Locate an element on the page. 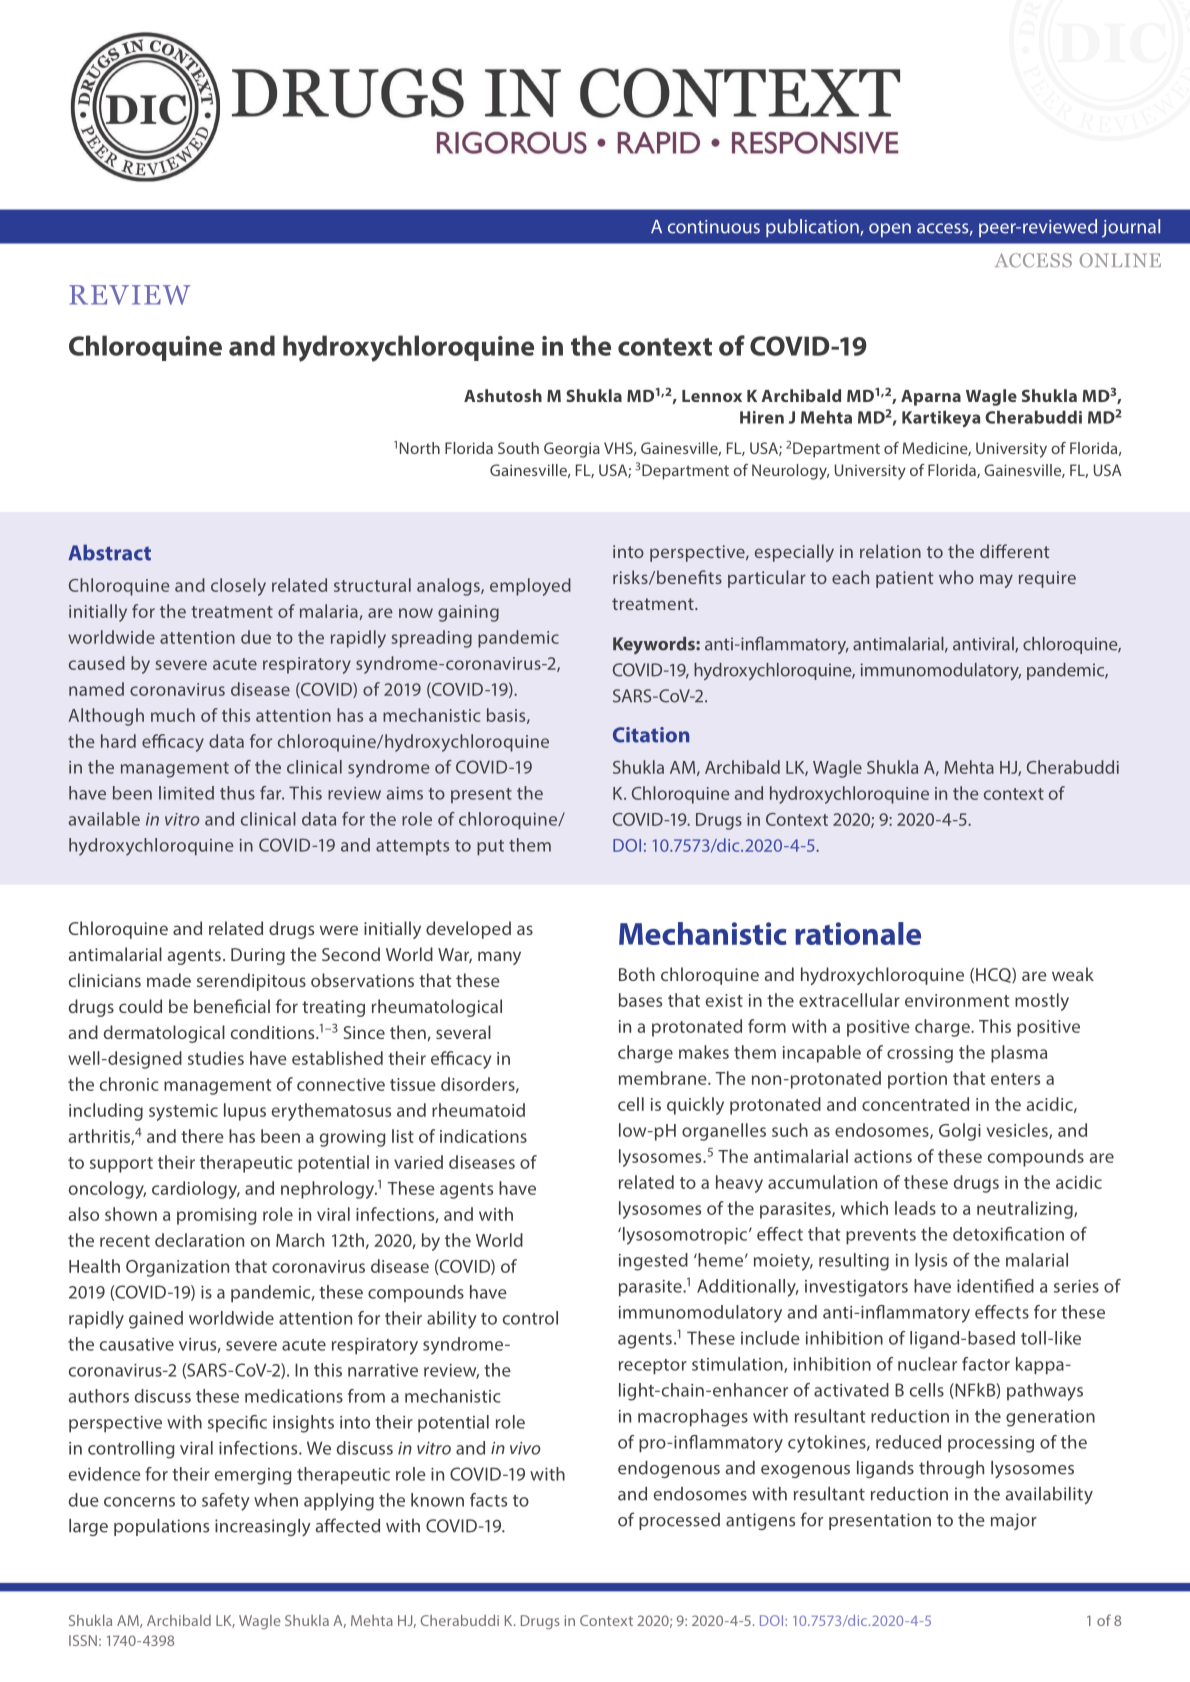 The height and width of the page is (1682, 1190). Both is located at coordinates (637, 974).
